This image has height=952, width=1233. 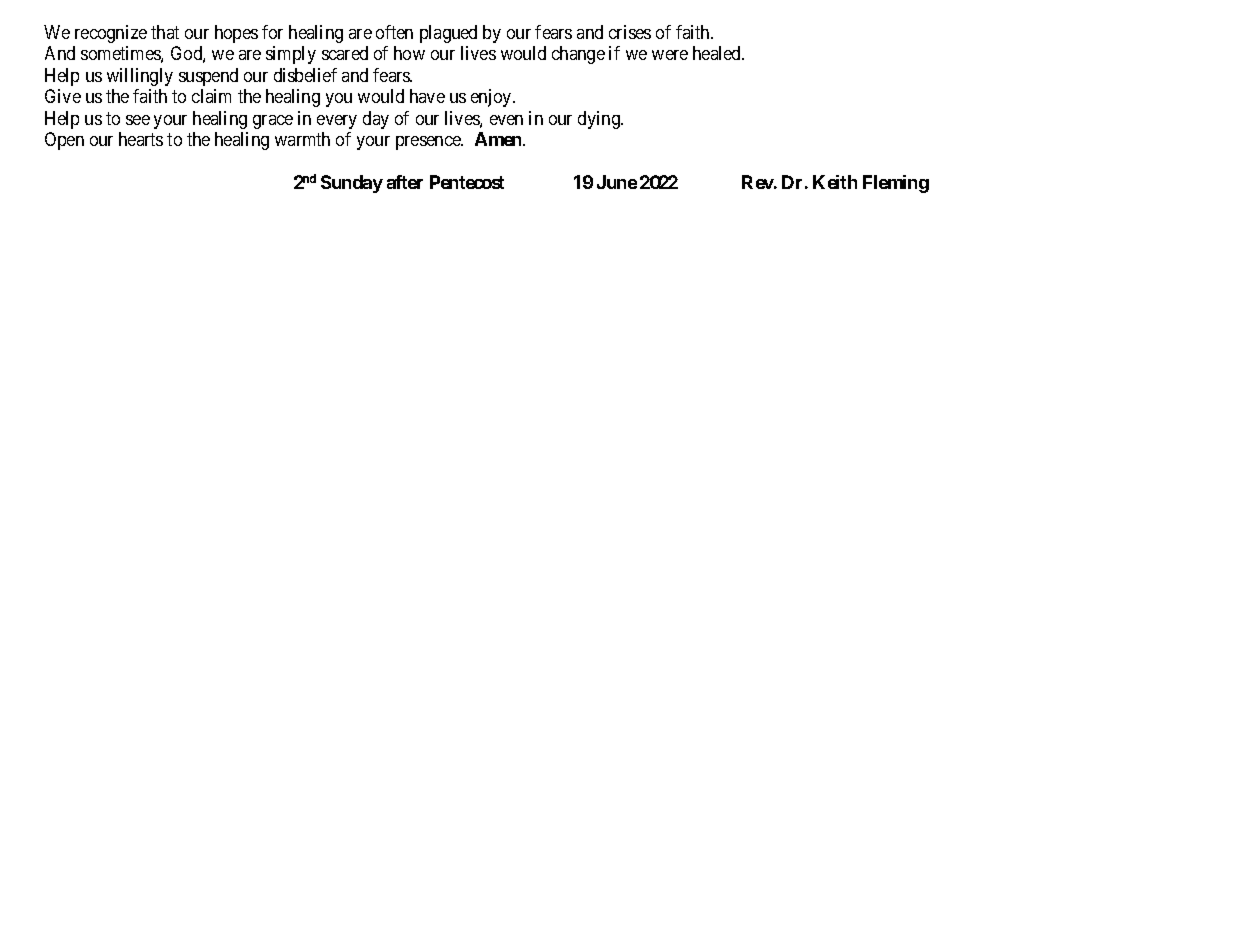 What do you see at coordinates (467, 182) in the image?
I see `Pentecost` at bounding box center [467, 182].
